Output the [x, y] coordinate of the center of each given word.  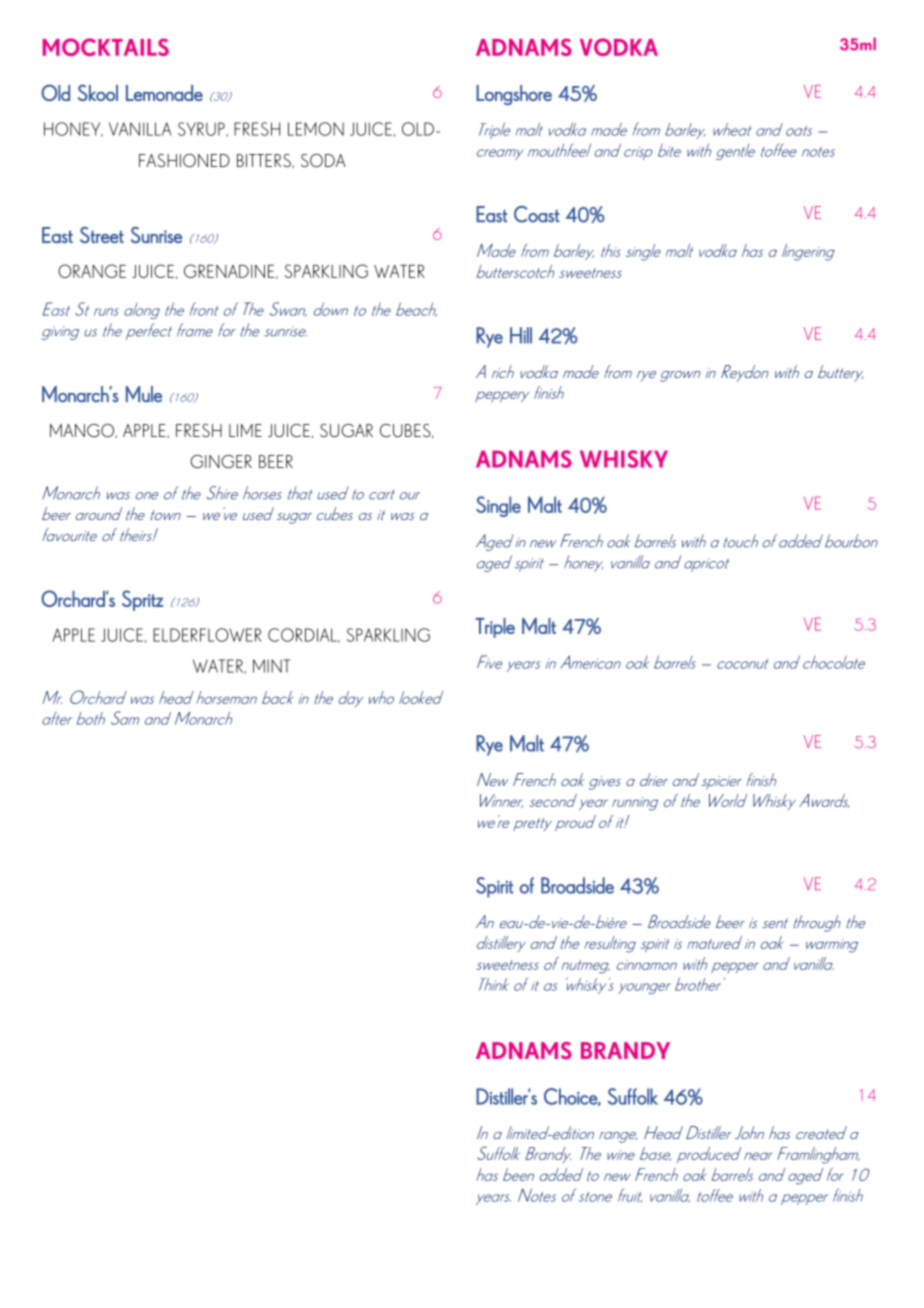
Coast [536, 214]
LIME [245, 430]
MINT [271, 666]
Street [102, 235]
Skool [98, 92]
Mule [144, 394]
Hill [521, 335]
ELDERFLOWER [207, 635]
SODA [323, 160]
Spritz [143, 600]
